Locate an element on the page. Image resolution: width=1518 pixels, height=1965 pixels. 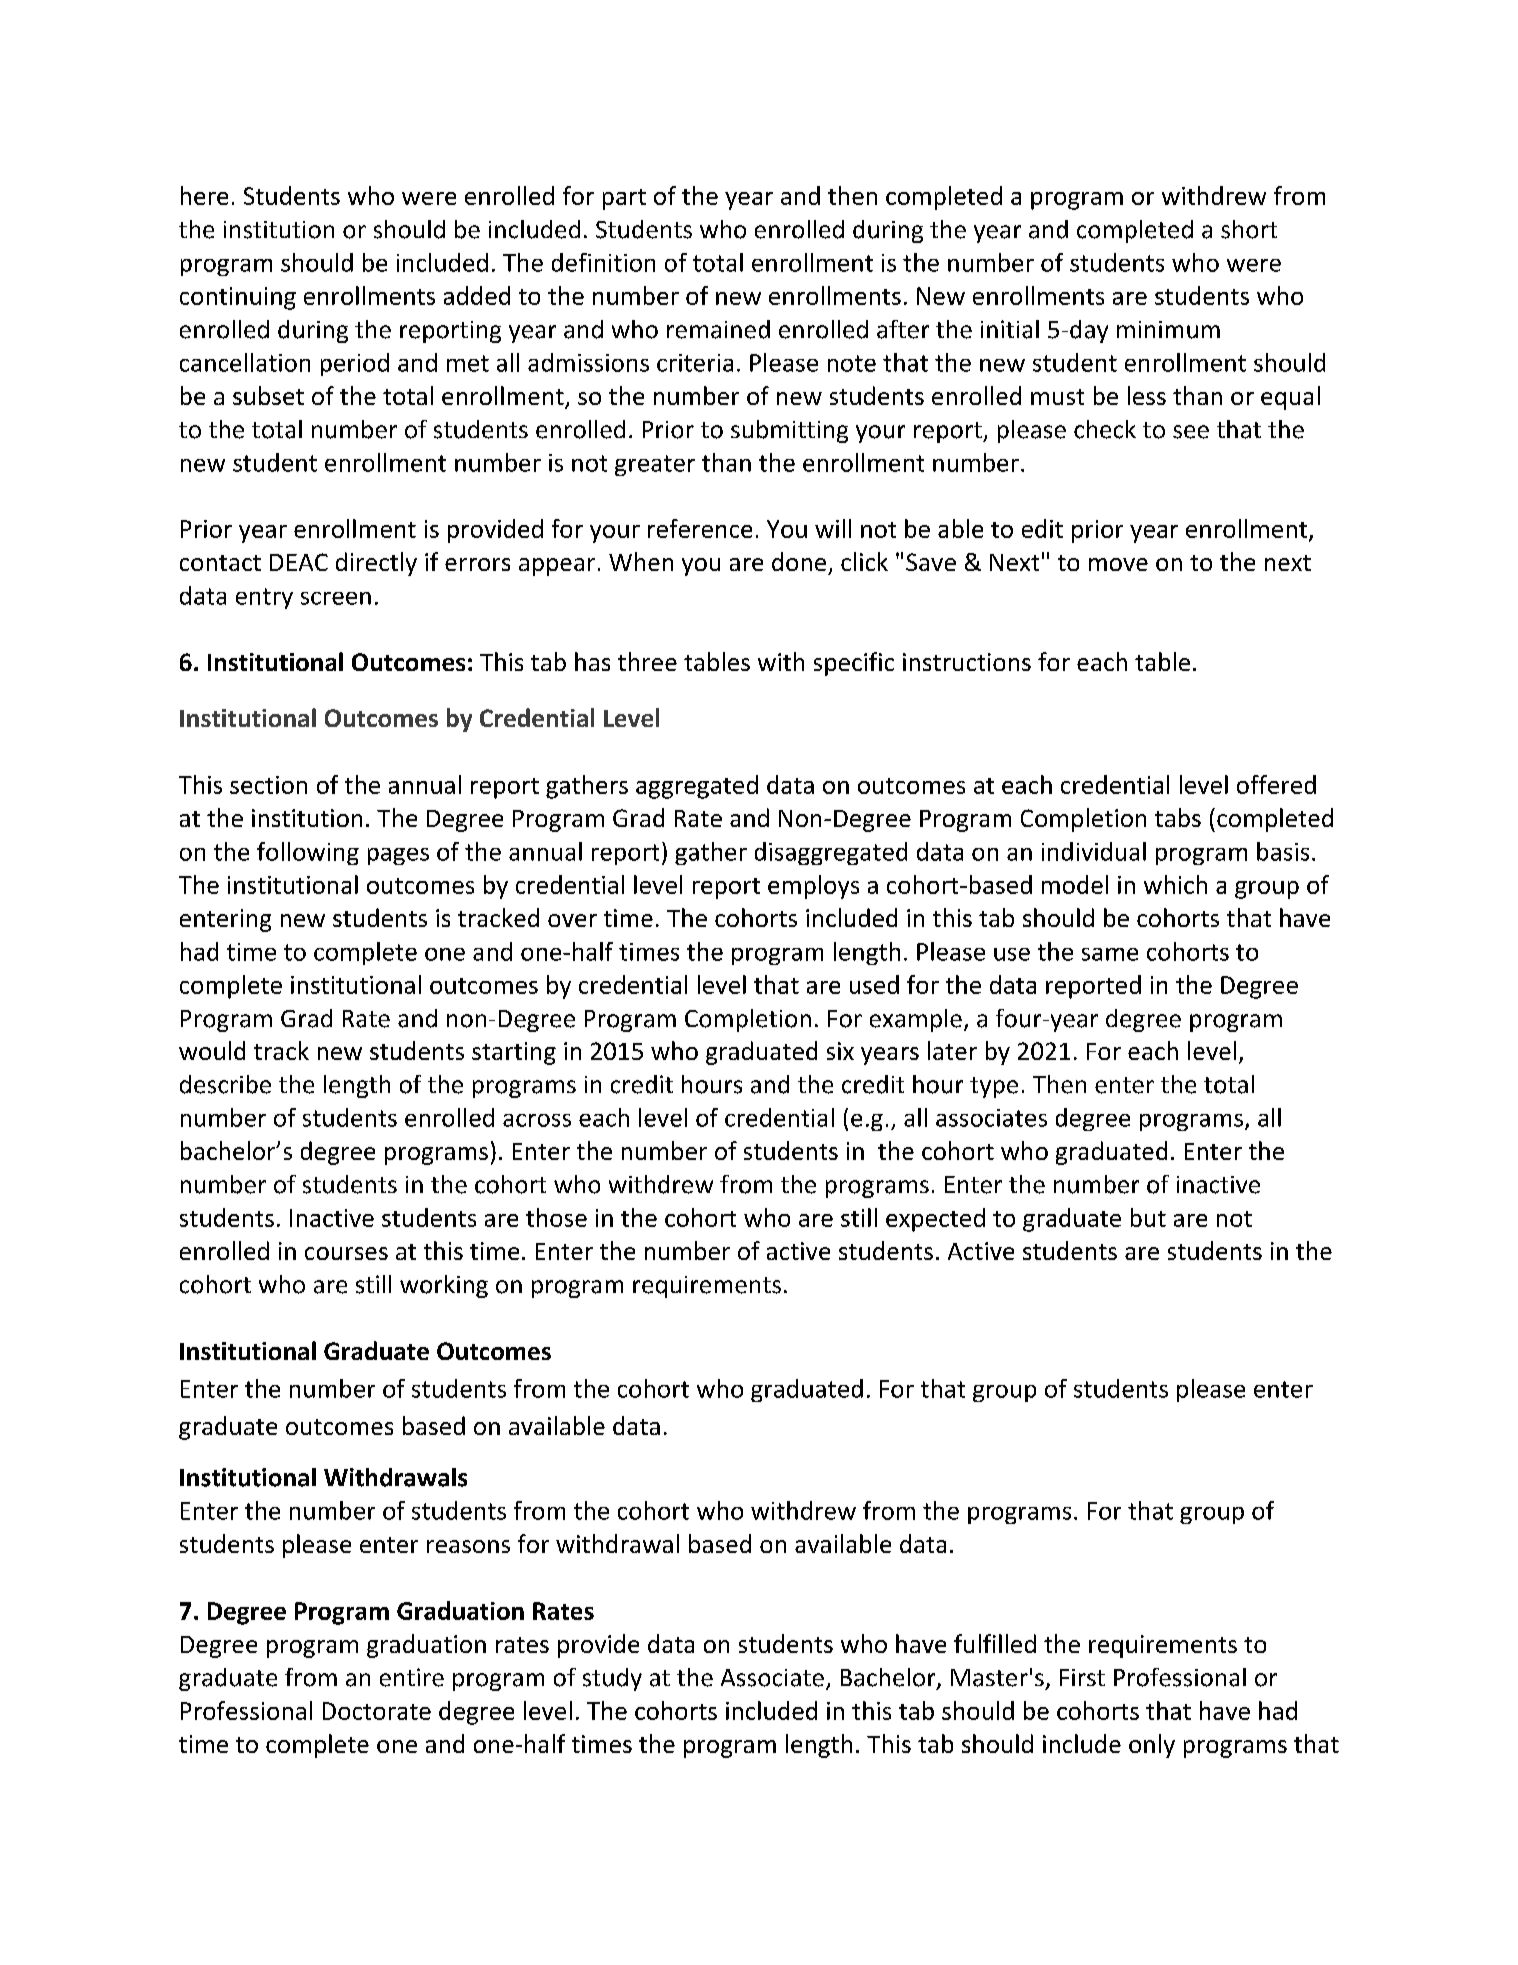
expected is located at coordinates (935, 1220).
